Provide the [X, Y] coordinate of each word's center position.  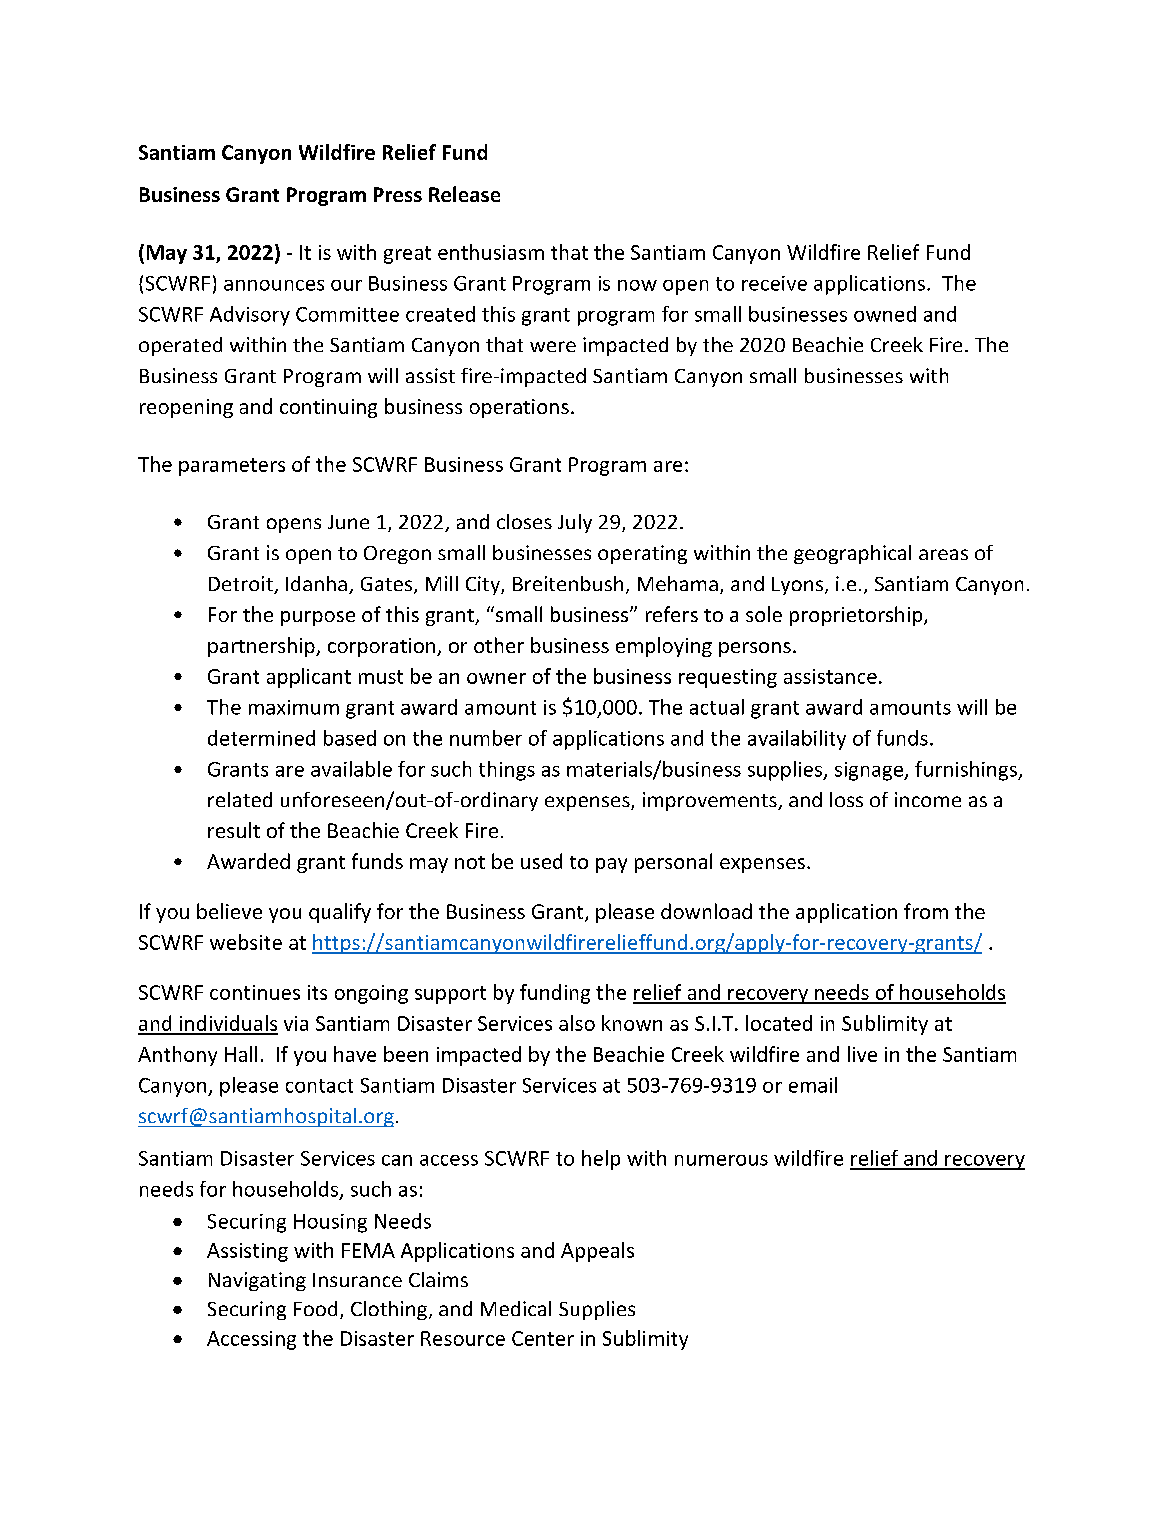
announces [274, 285]
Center [543, 1338]
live [862, 1054]
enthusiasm [491, 252]
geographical [852, 554]
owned [885, 314]
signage [870, 771]
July [575, 523]
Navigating [257, 1281]
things [507, 771]
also [577, 1023]
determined [261, 738]
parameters [232, 467]
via [296, 1023]
